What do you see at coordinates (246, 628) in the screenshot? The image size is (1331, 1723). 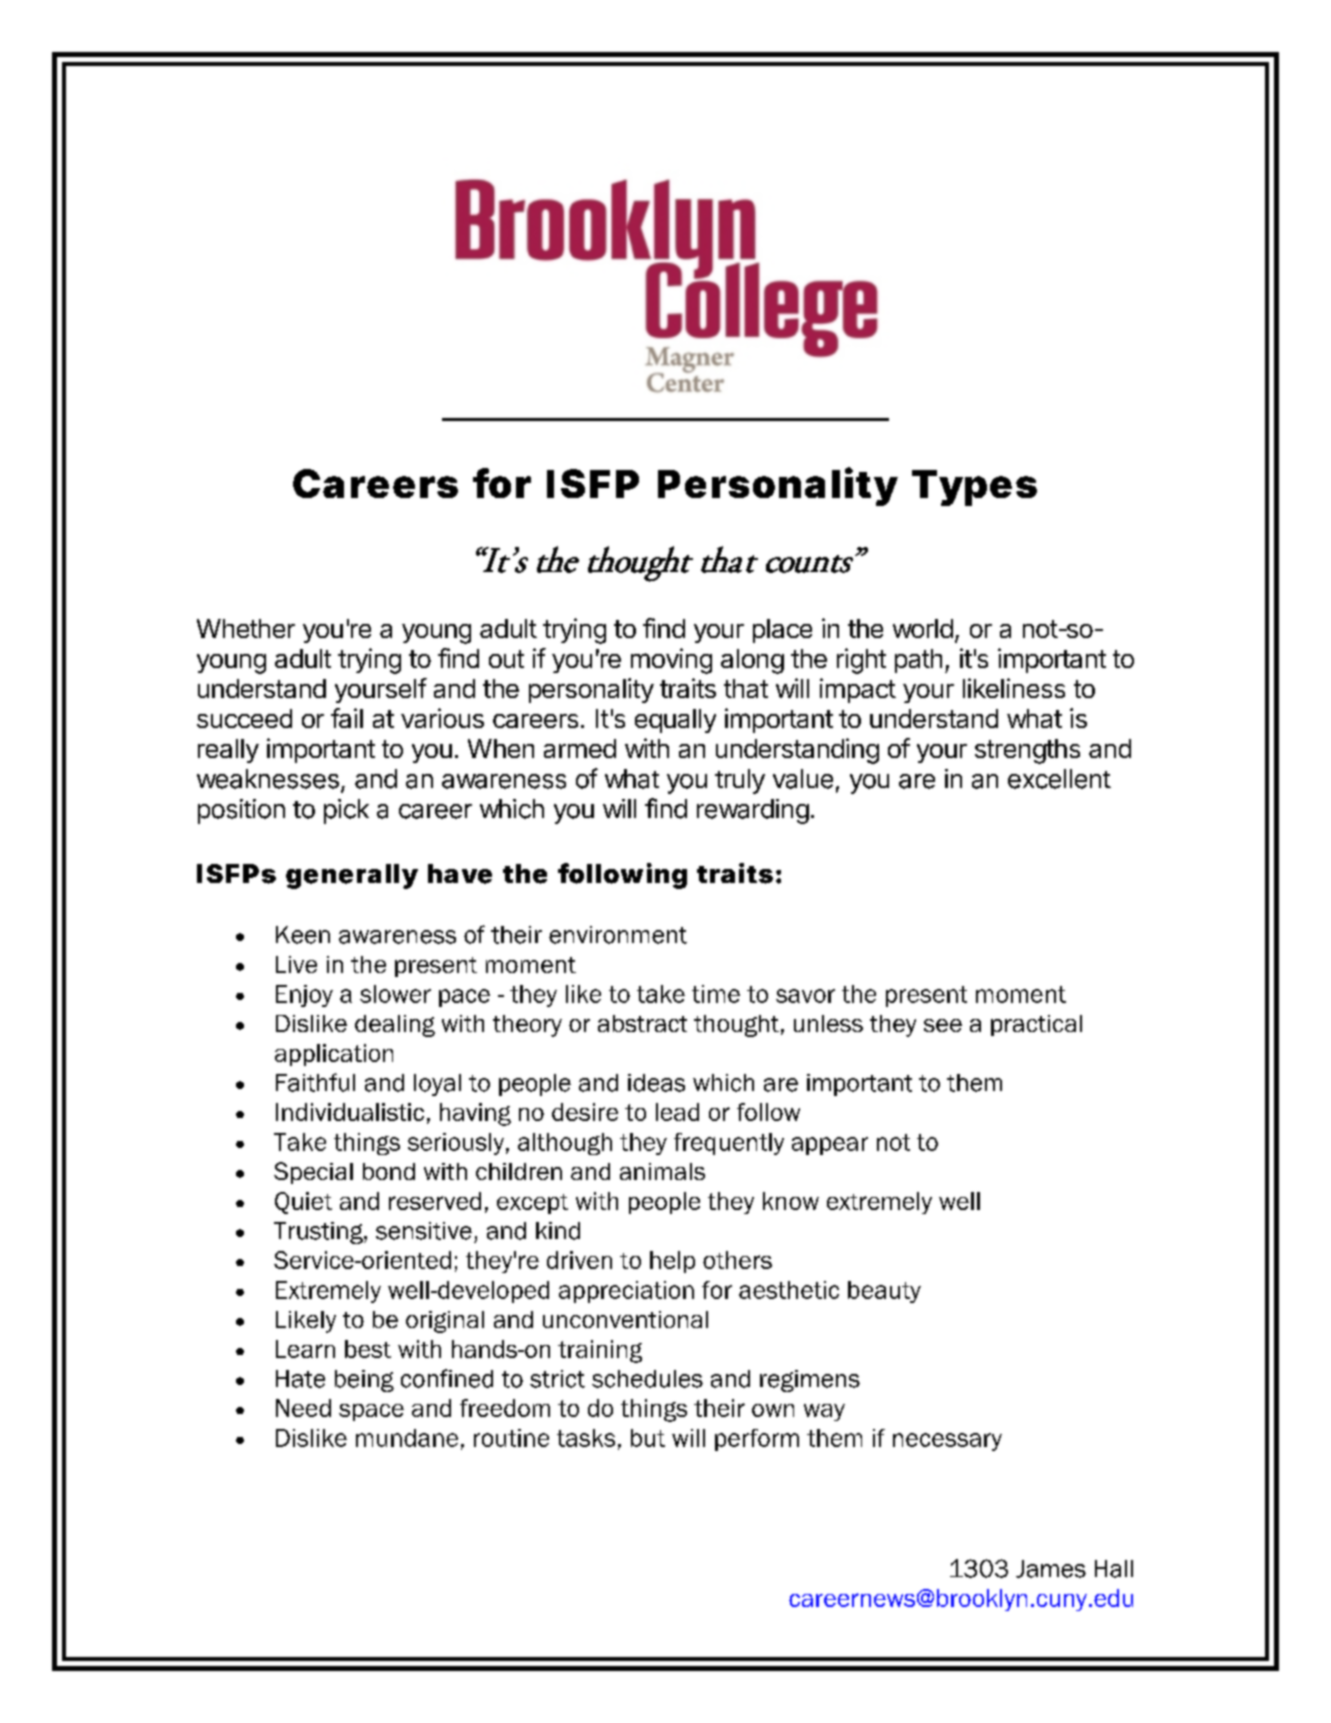 I see `Whether` at bounding box center [246, 628].
